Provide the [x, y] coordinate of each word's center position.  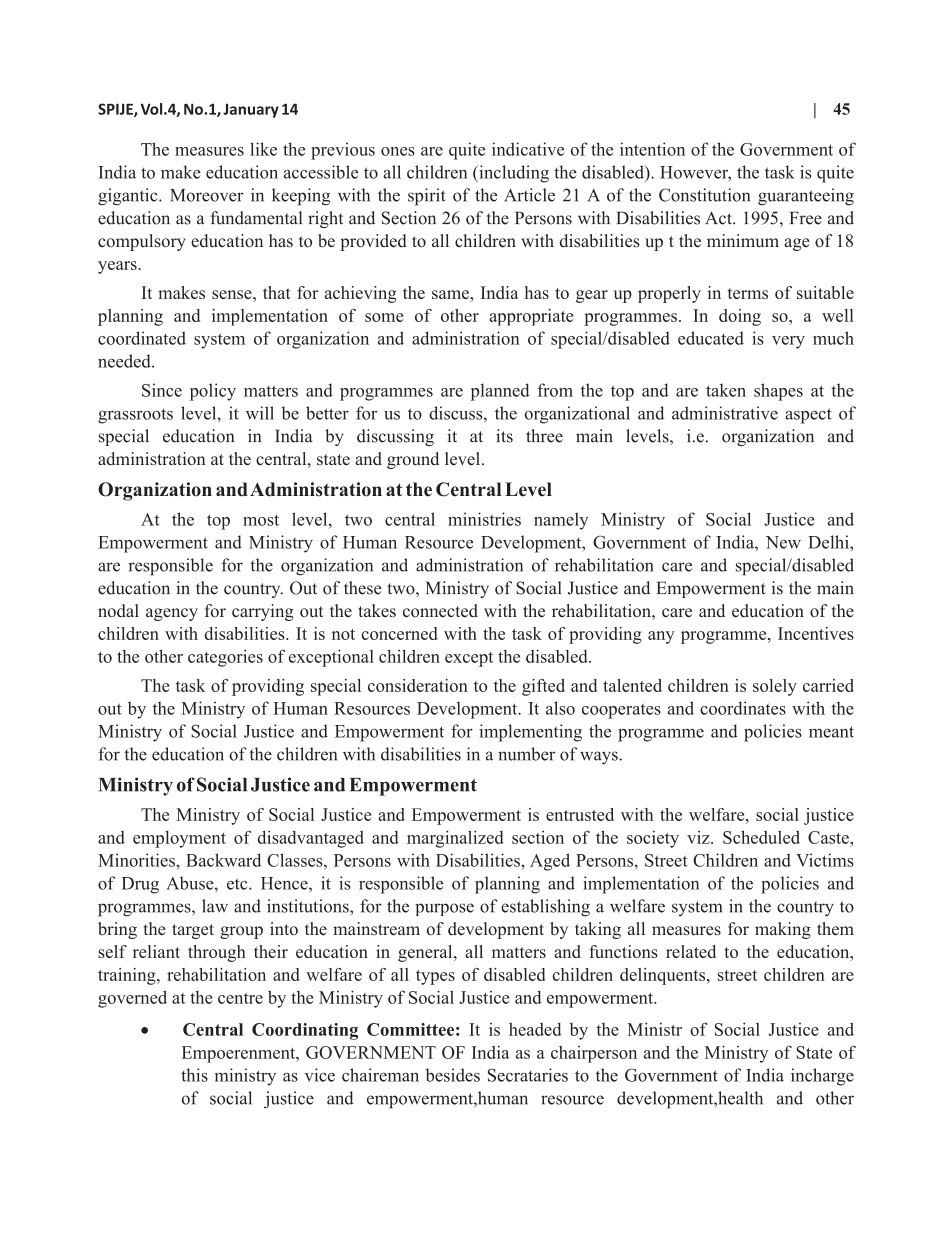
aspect [808, 416]
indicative [528, 149]
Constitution [704, 195]
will [260, 413]
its [504, 436]
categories [225, 658]
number [526, 754]
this [194, 1075]
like [263, 149]
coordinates [743, 708]
